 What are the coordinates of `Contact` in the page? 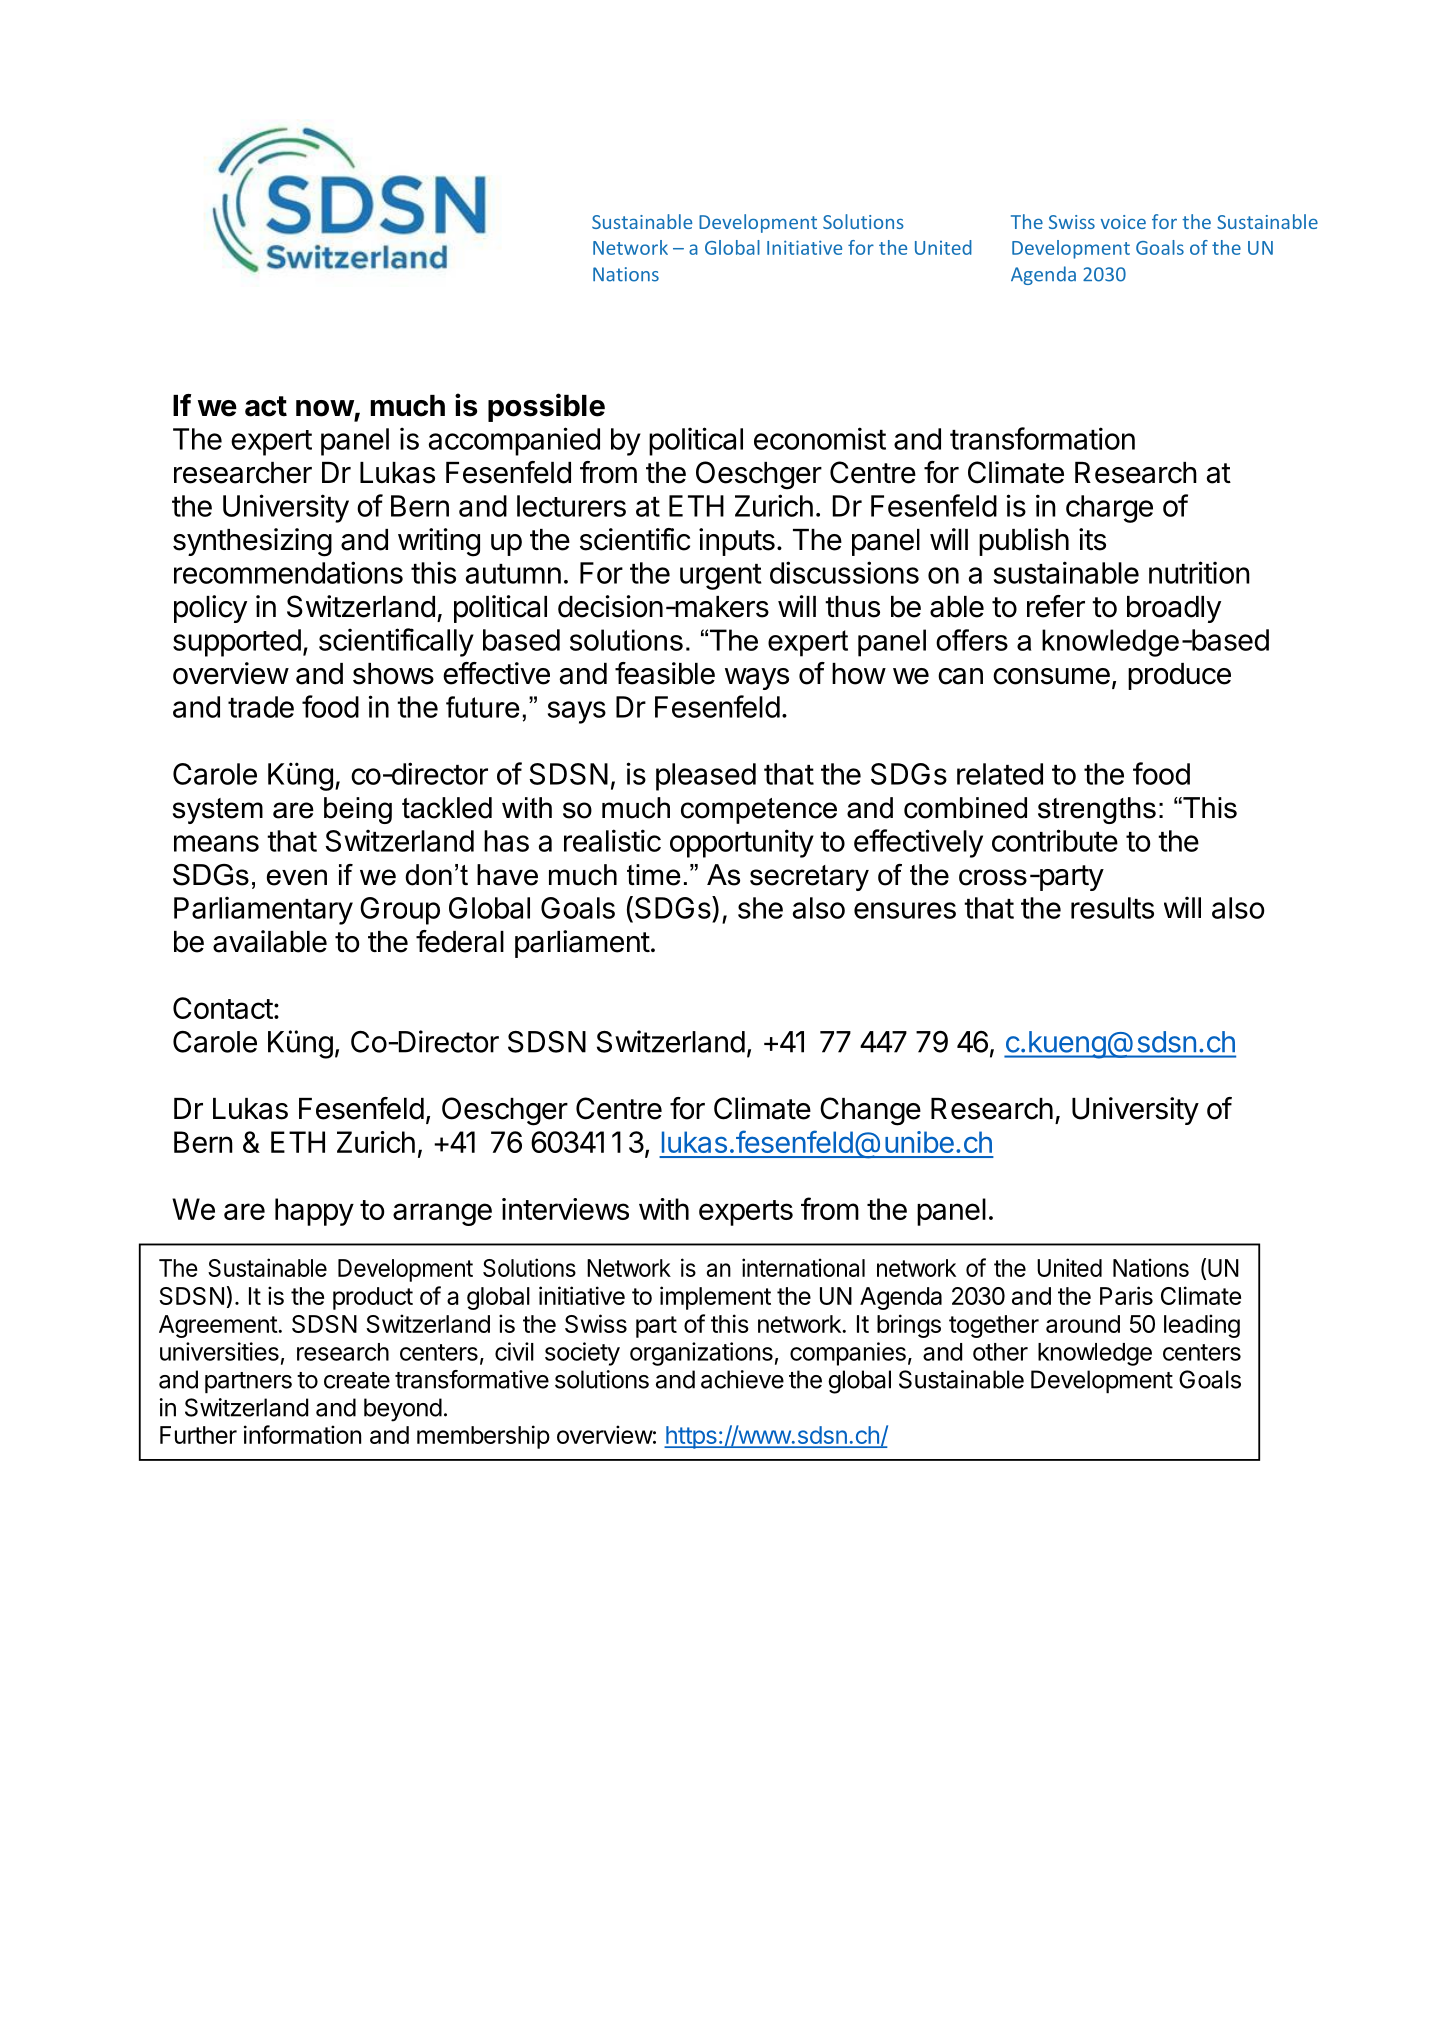 It's located at (223, 1008).
